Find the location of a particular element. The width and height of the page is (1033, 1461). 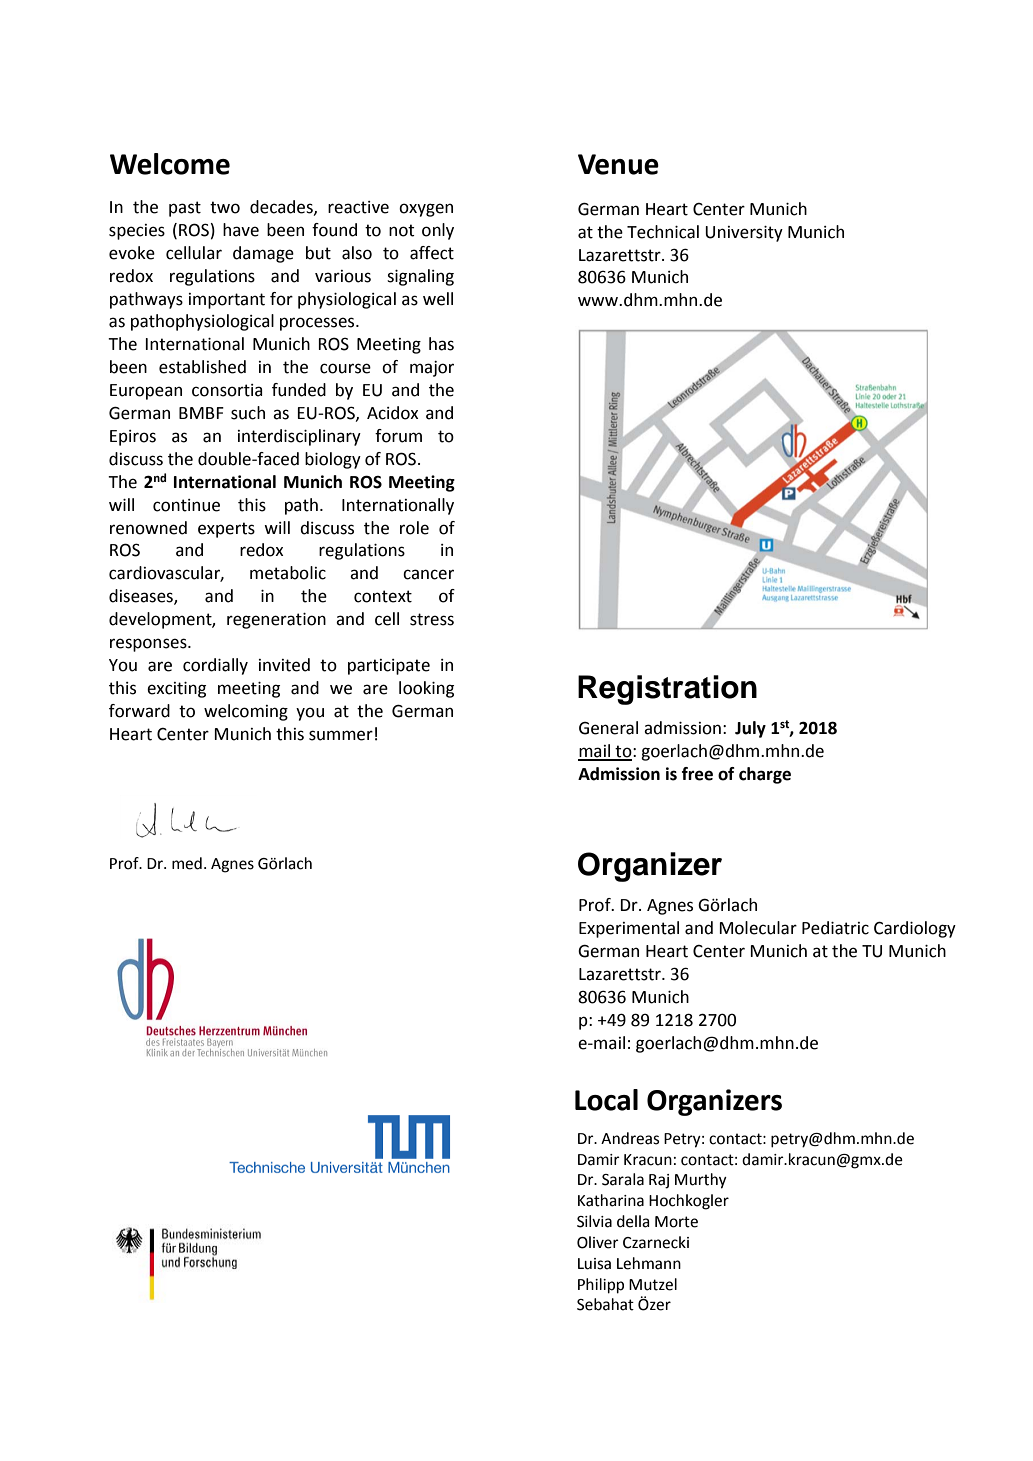

only is located at coordinates (438, 231).
